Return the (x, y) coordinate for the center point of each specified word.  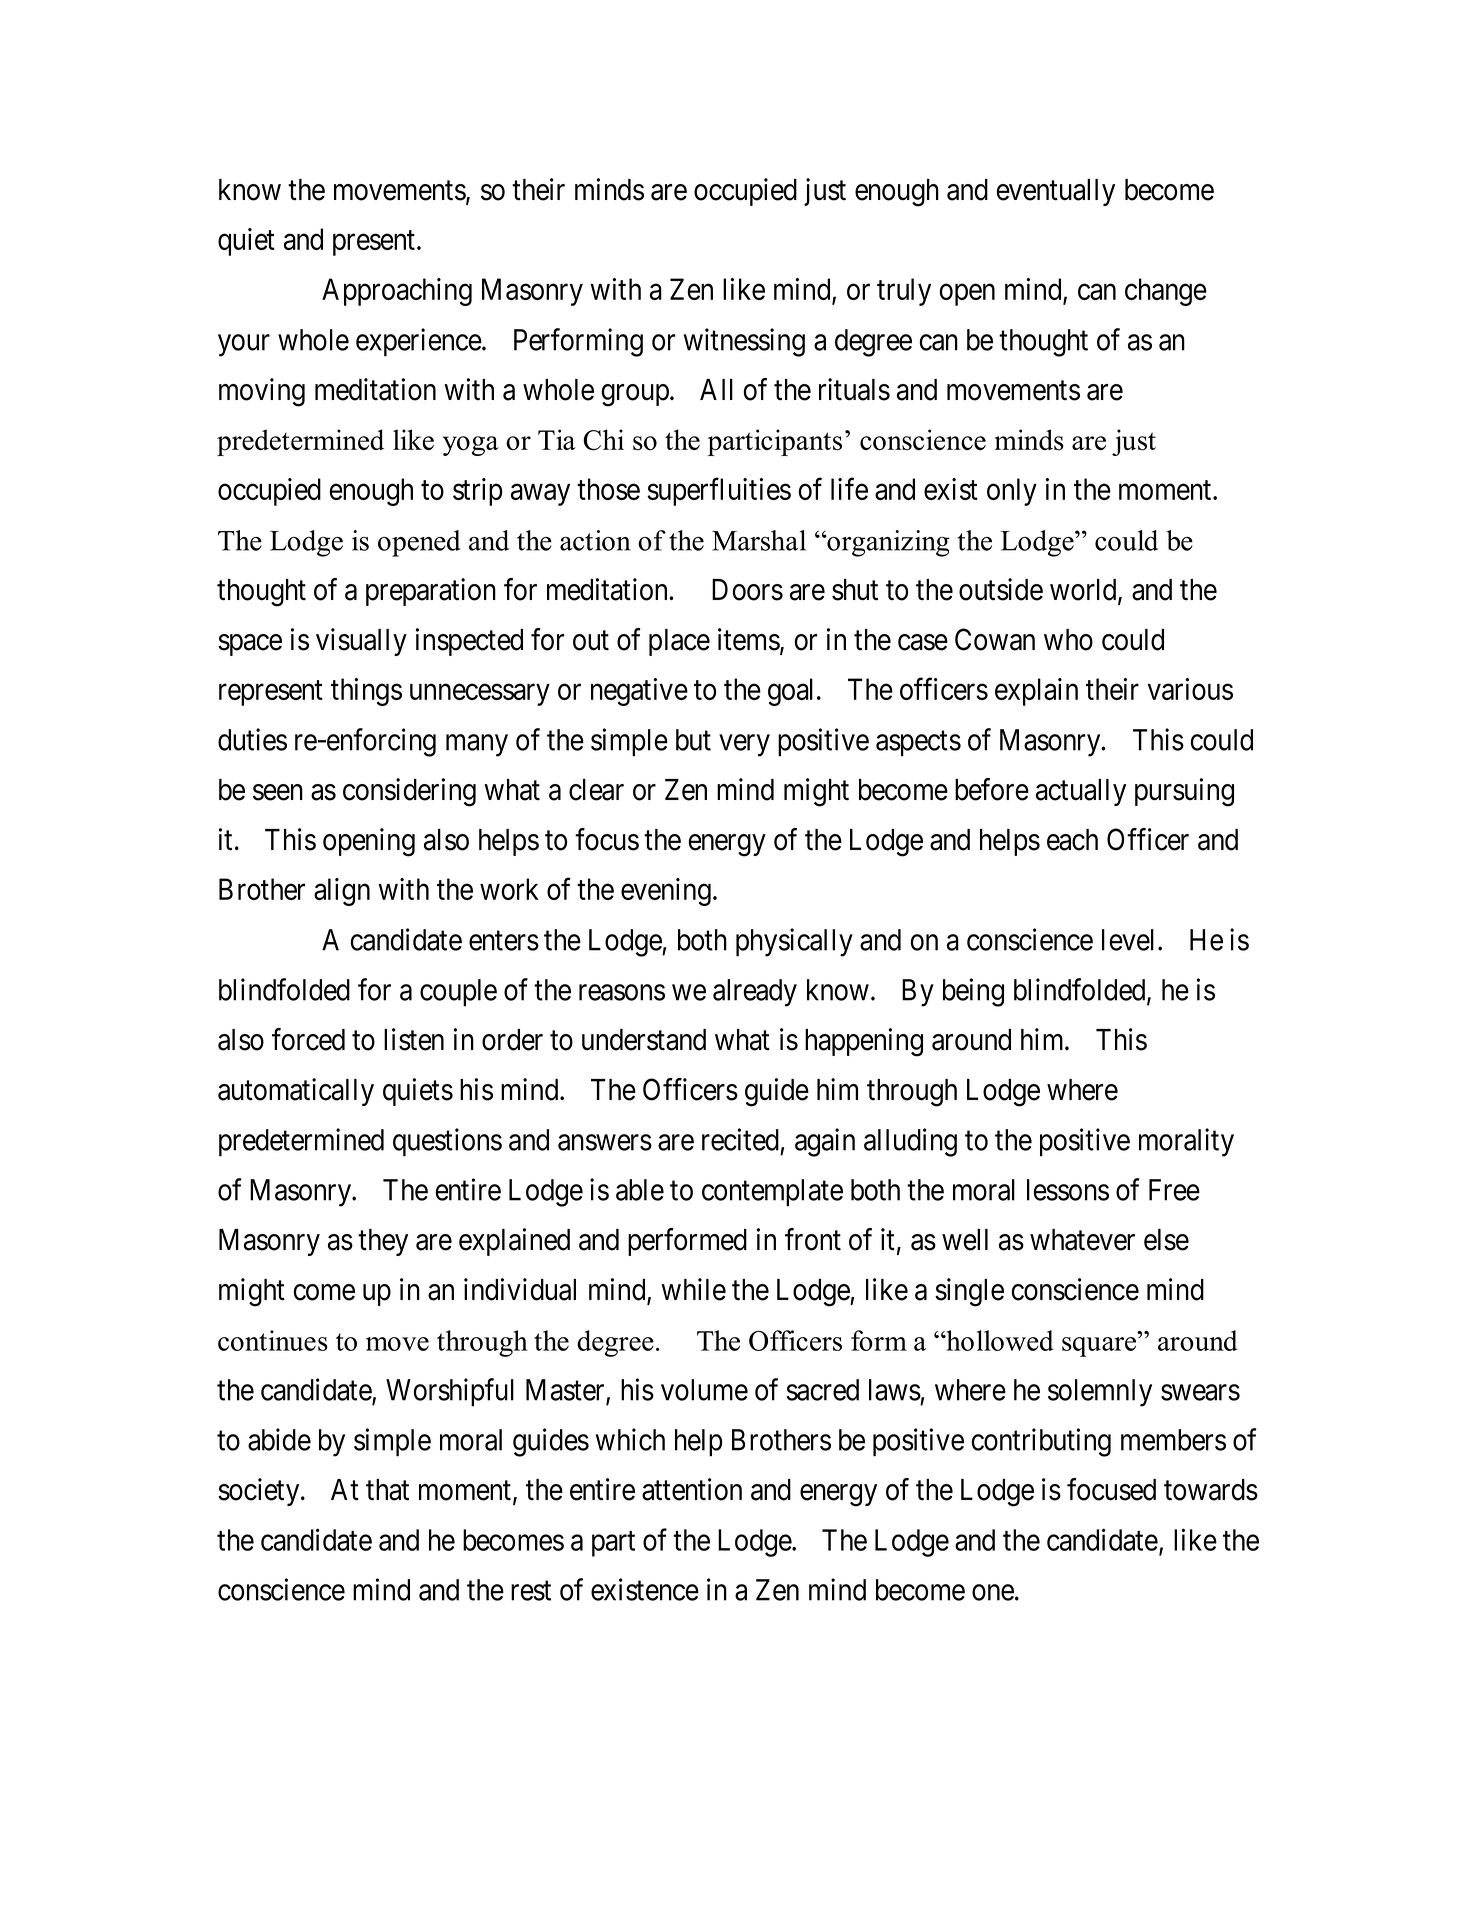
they (383, 1242)
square (1100, 1347)
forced (308, 1039)
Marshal (759, 540)
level (1130, 940)
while (693, 1289)
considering (409, 792)
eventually (1055, 192)
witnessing (744, 342)
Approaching (397, 292)
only (1012, 492)
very (744, 746)
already (755, 993)
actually (1081, 792)
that (387, 1490)
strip (478, 492)
